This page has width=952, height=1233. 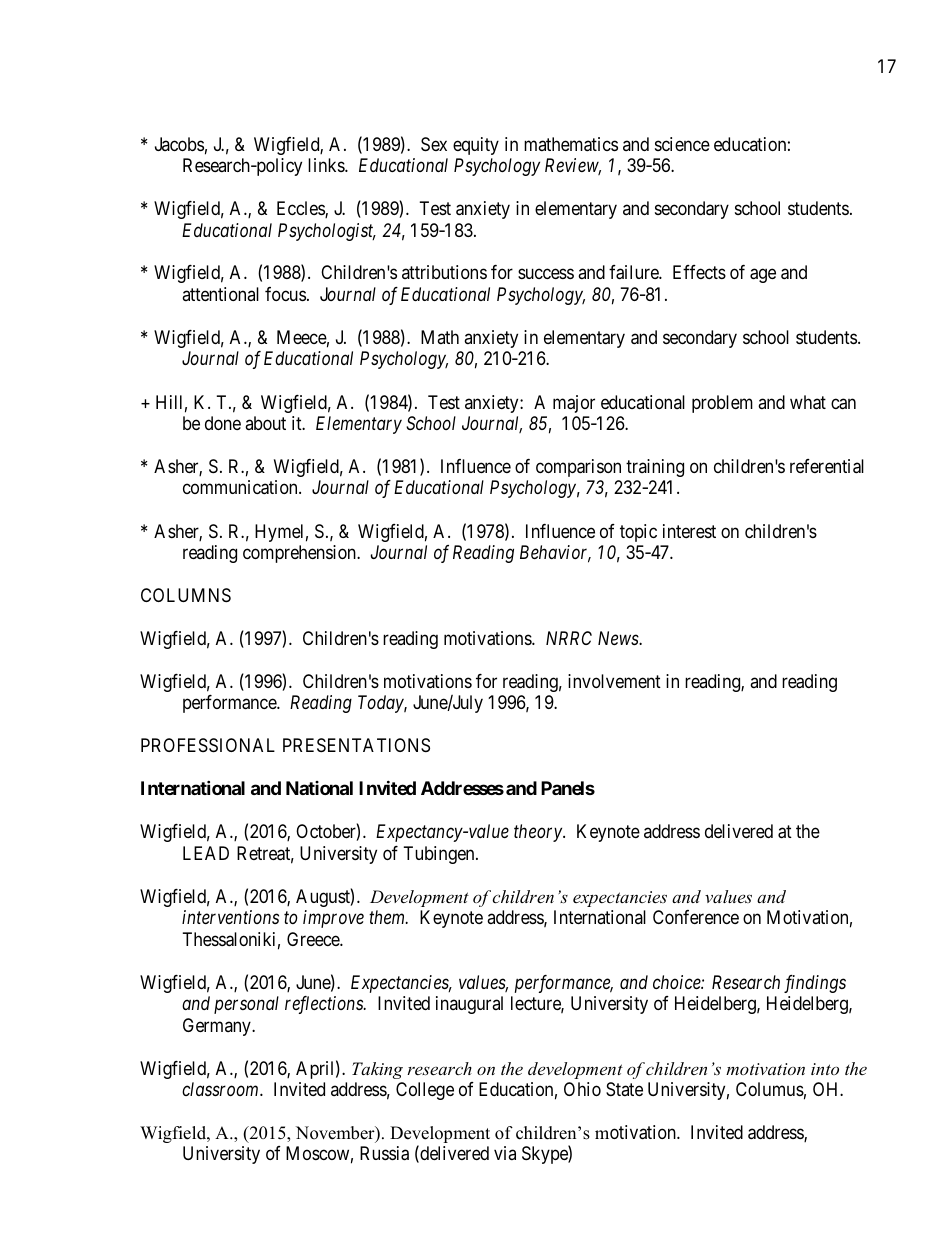 I want to click on communication, so click(x=241, y=487).
